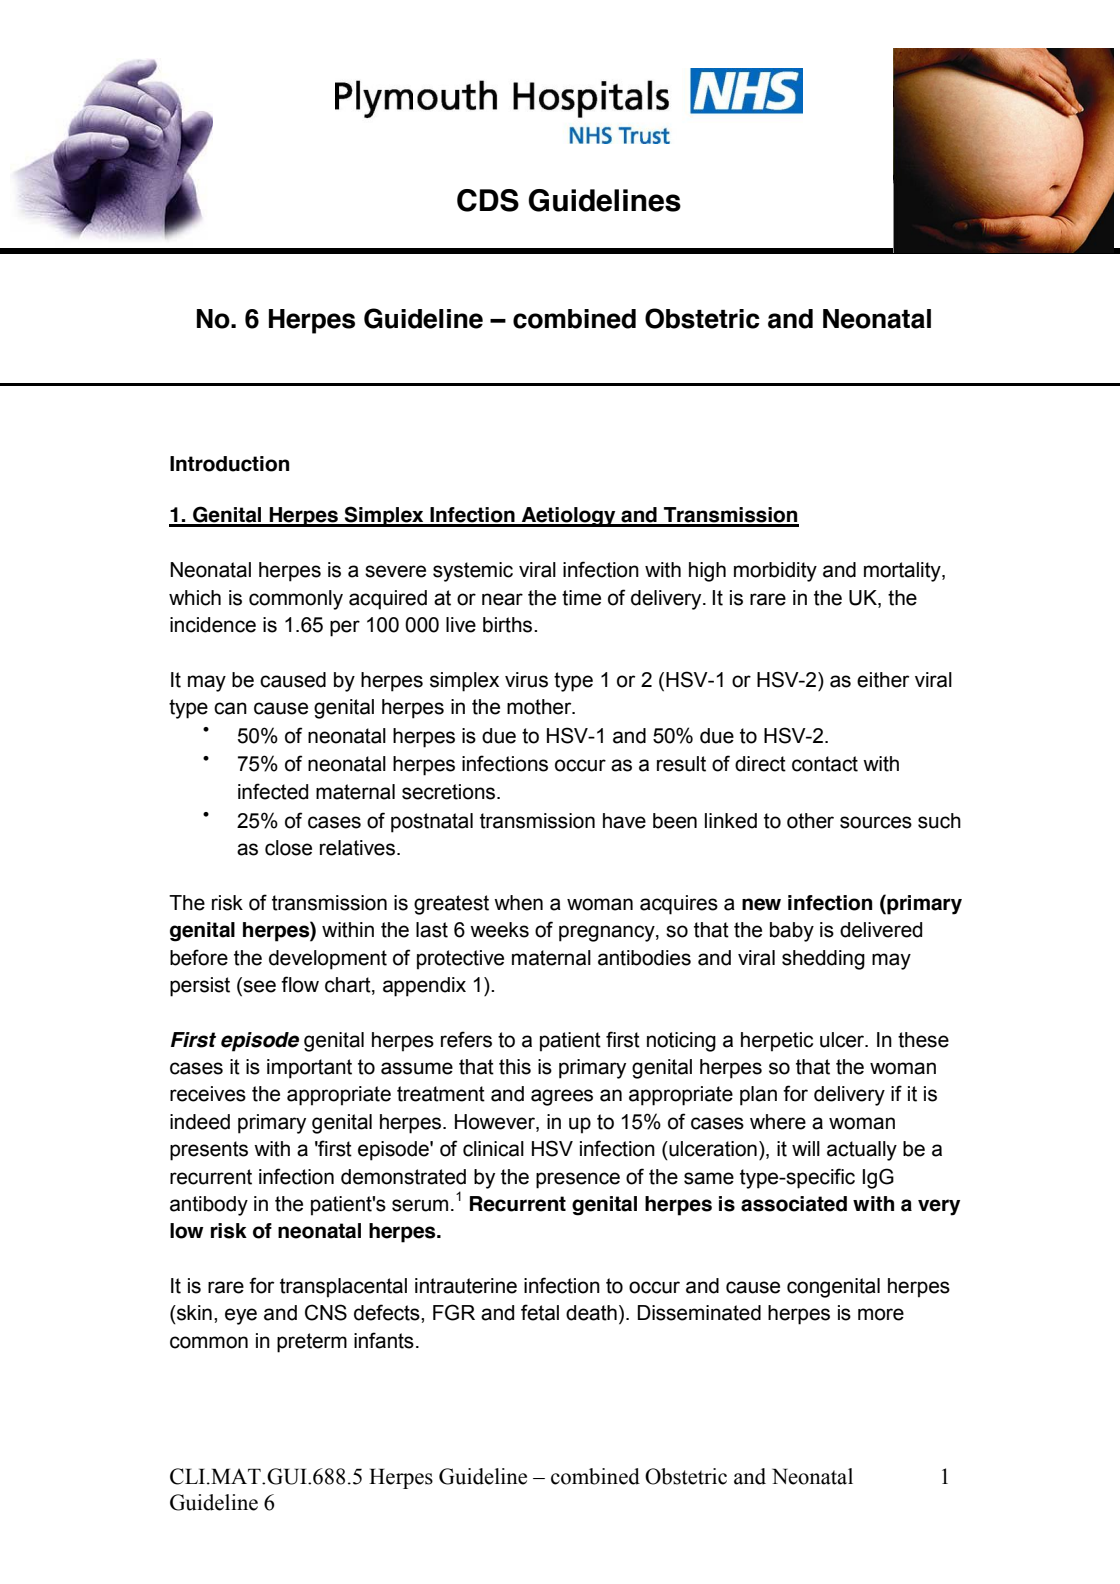  Describe the element at coordinates (775, 572) in the document. I see `morbidity` at that location.
